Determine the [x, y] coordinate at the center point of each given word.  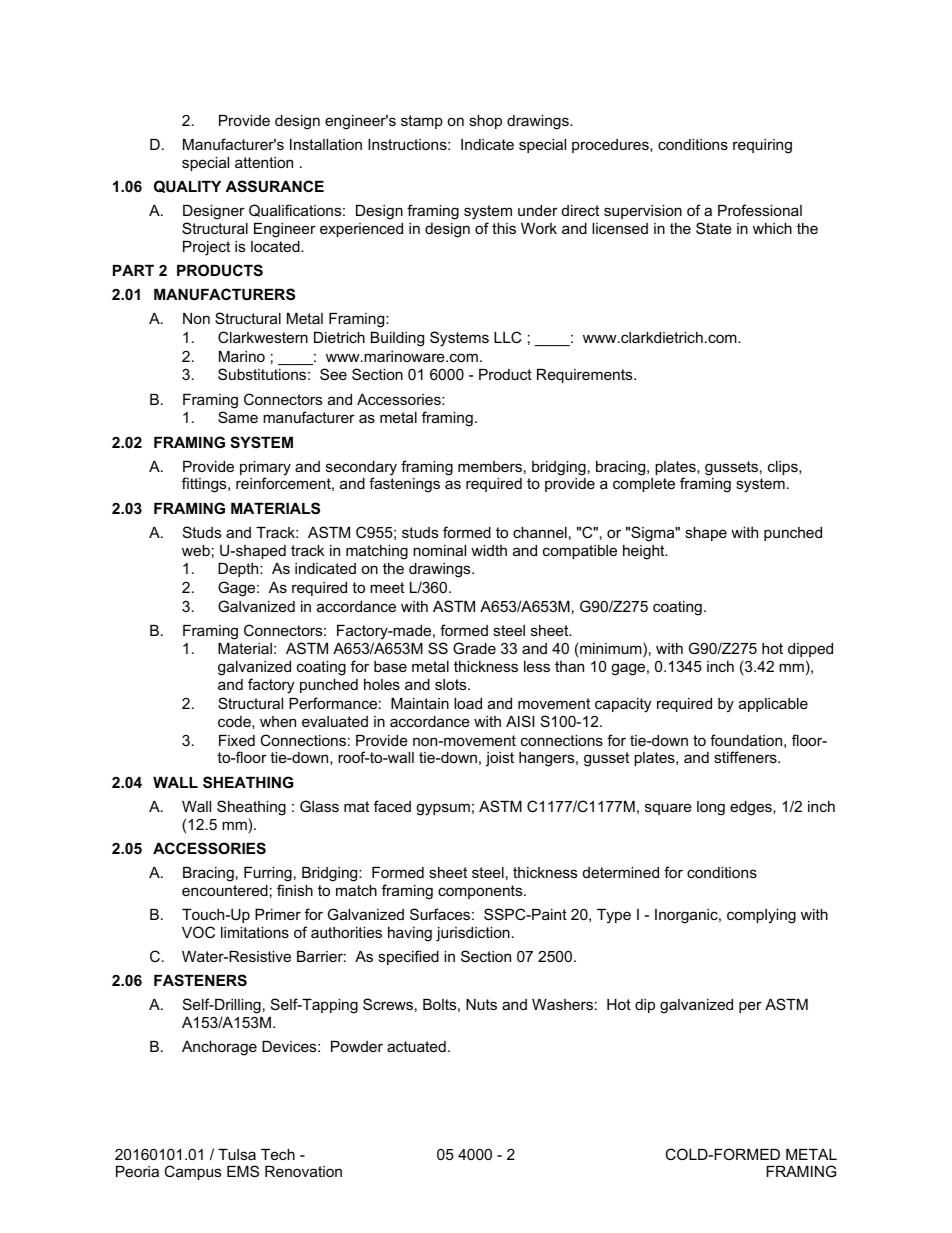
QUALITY [187, 186]
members [490, 466]
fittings [205, 485]
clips [784, 468]
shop [485, 122]
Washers [562, 1004]
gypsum [443, 809]
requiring [762, 146]
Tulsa [237, 1154]
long [711, 808]
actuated [416, 1046]
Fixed [237, 740]
